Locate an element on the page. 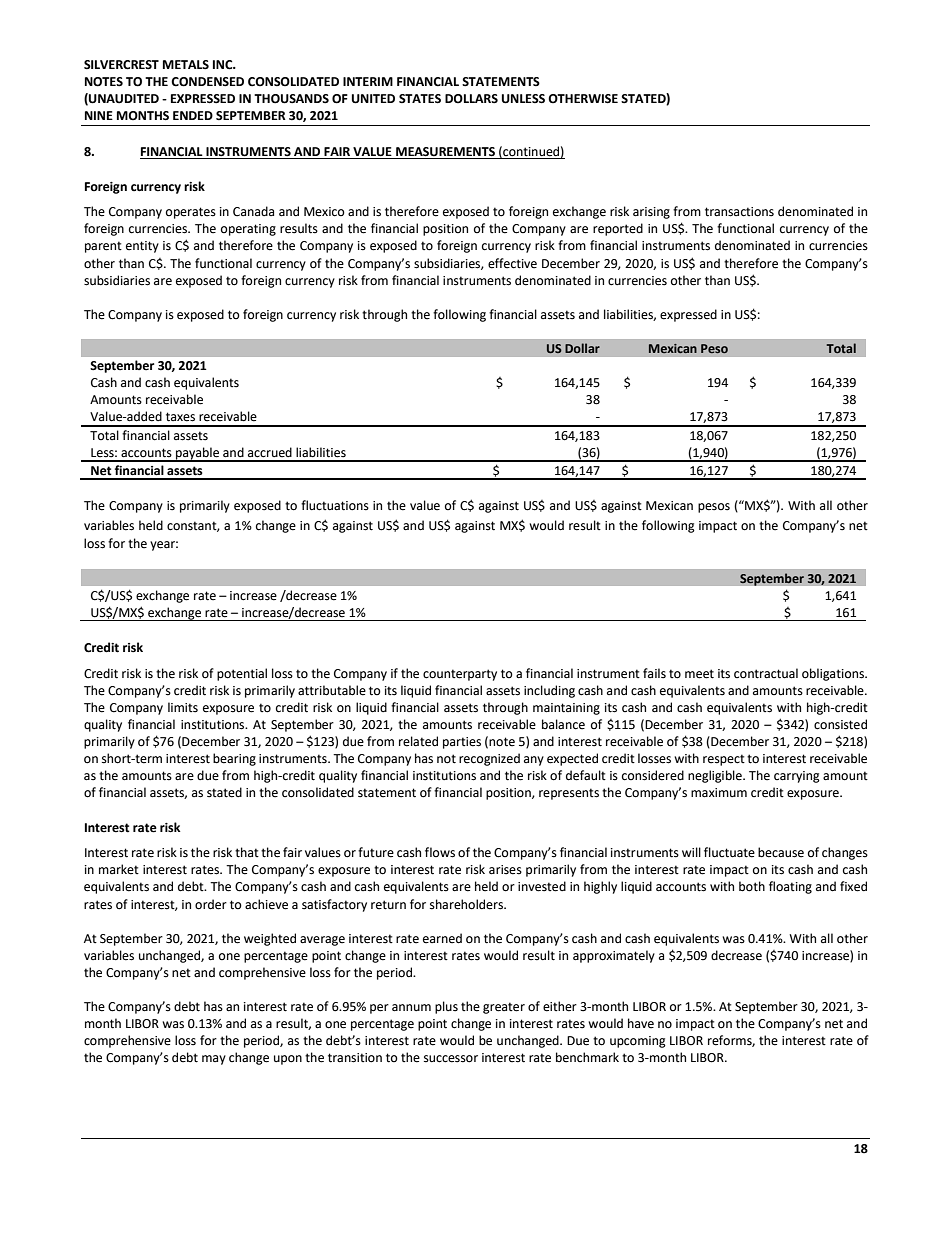 This document has height=1233, width=952. recognized is located at coordinates (489, 759).
